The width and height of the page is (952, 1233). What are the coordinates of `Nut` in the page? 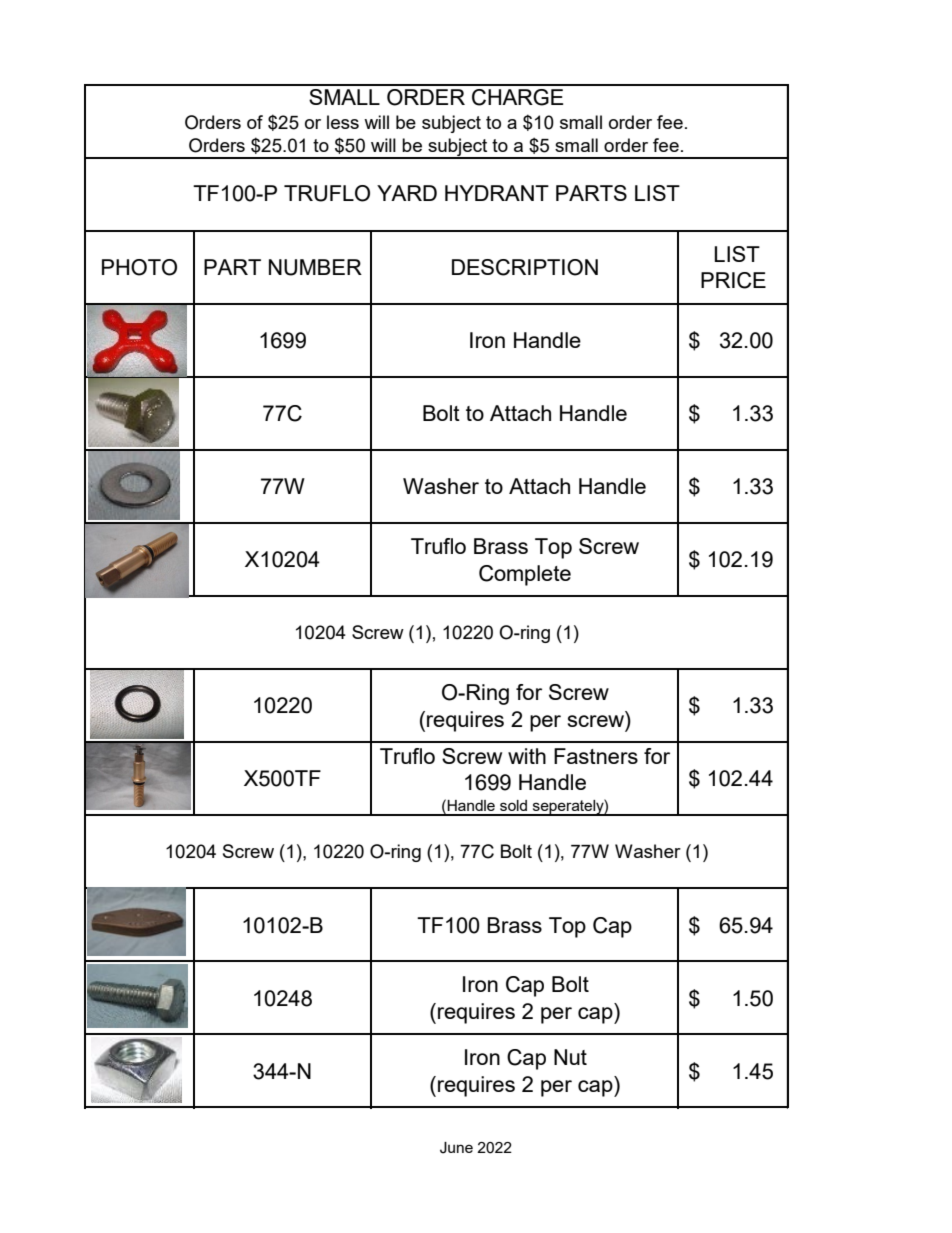 It's located at (570, 1057).
